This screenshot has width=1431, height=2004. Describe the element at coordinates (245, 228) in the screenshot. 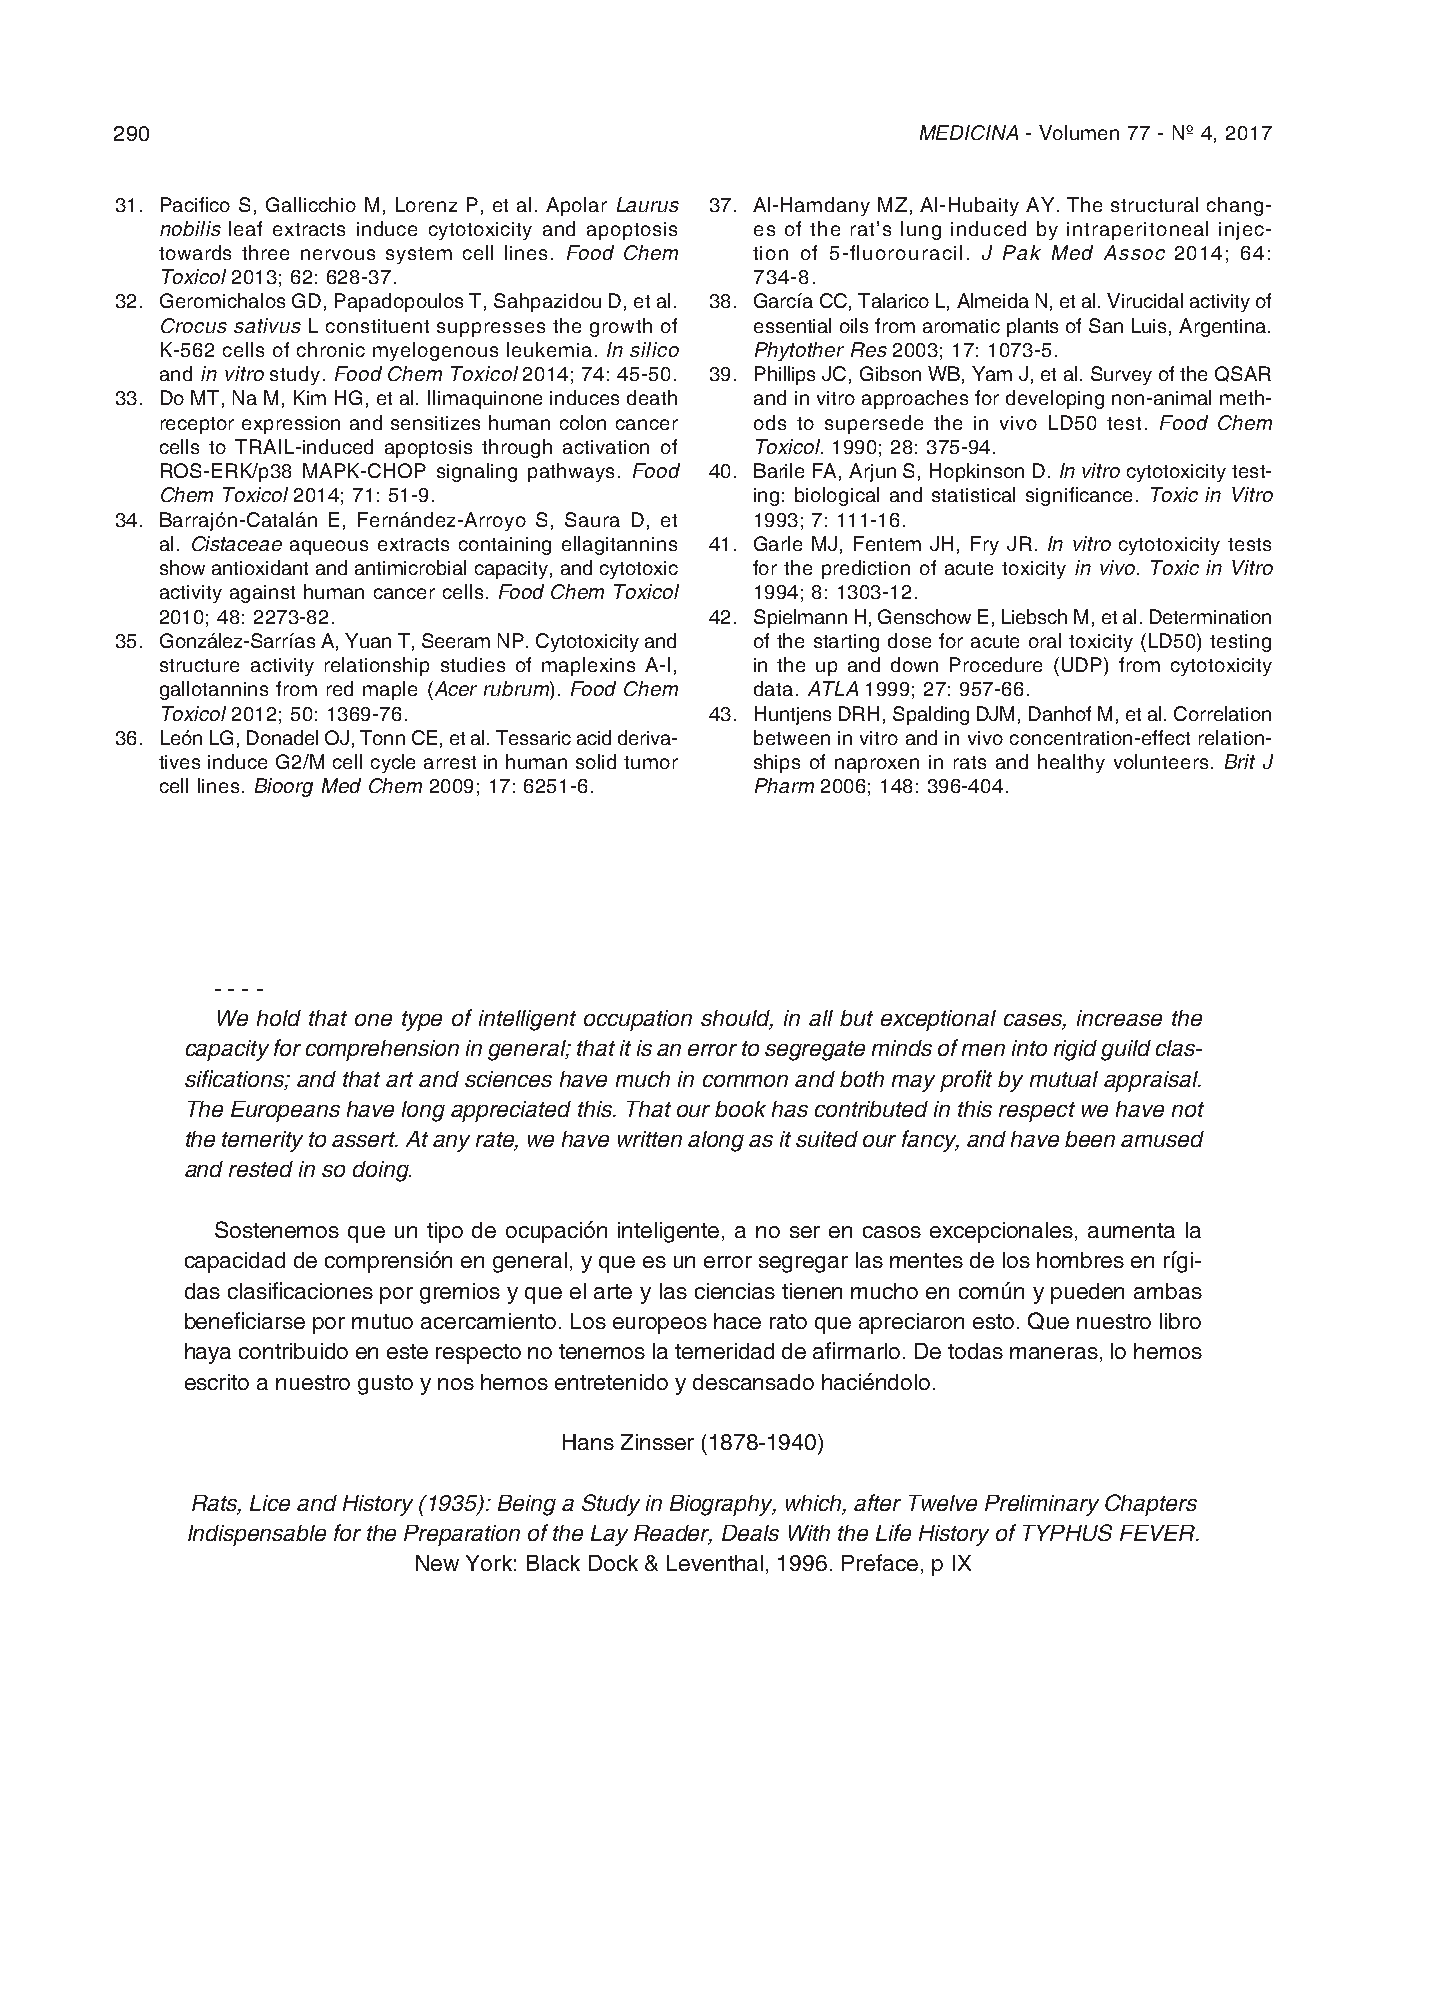

I see `leaf` at that location.
